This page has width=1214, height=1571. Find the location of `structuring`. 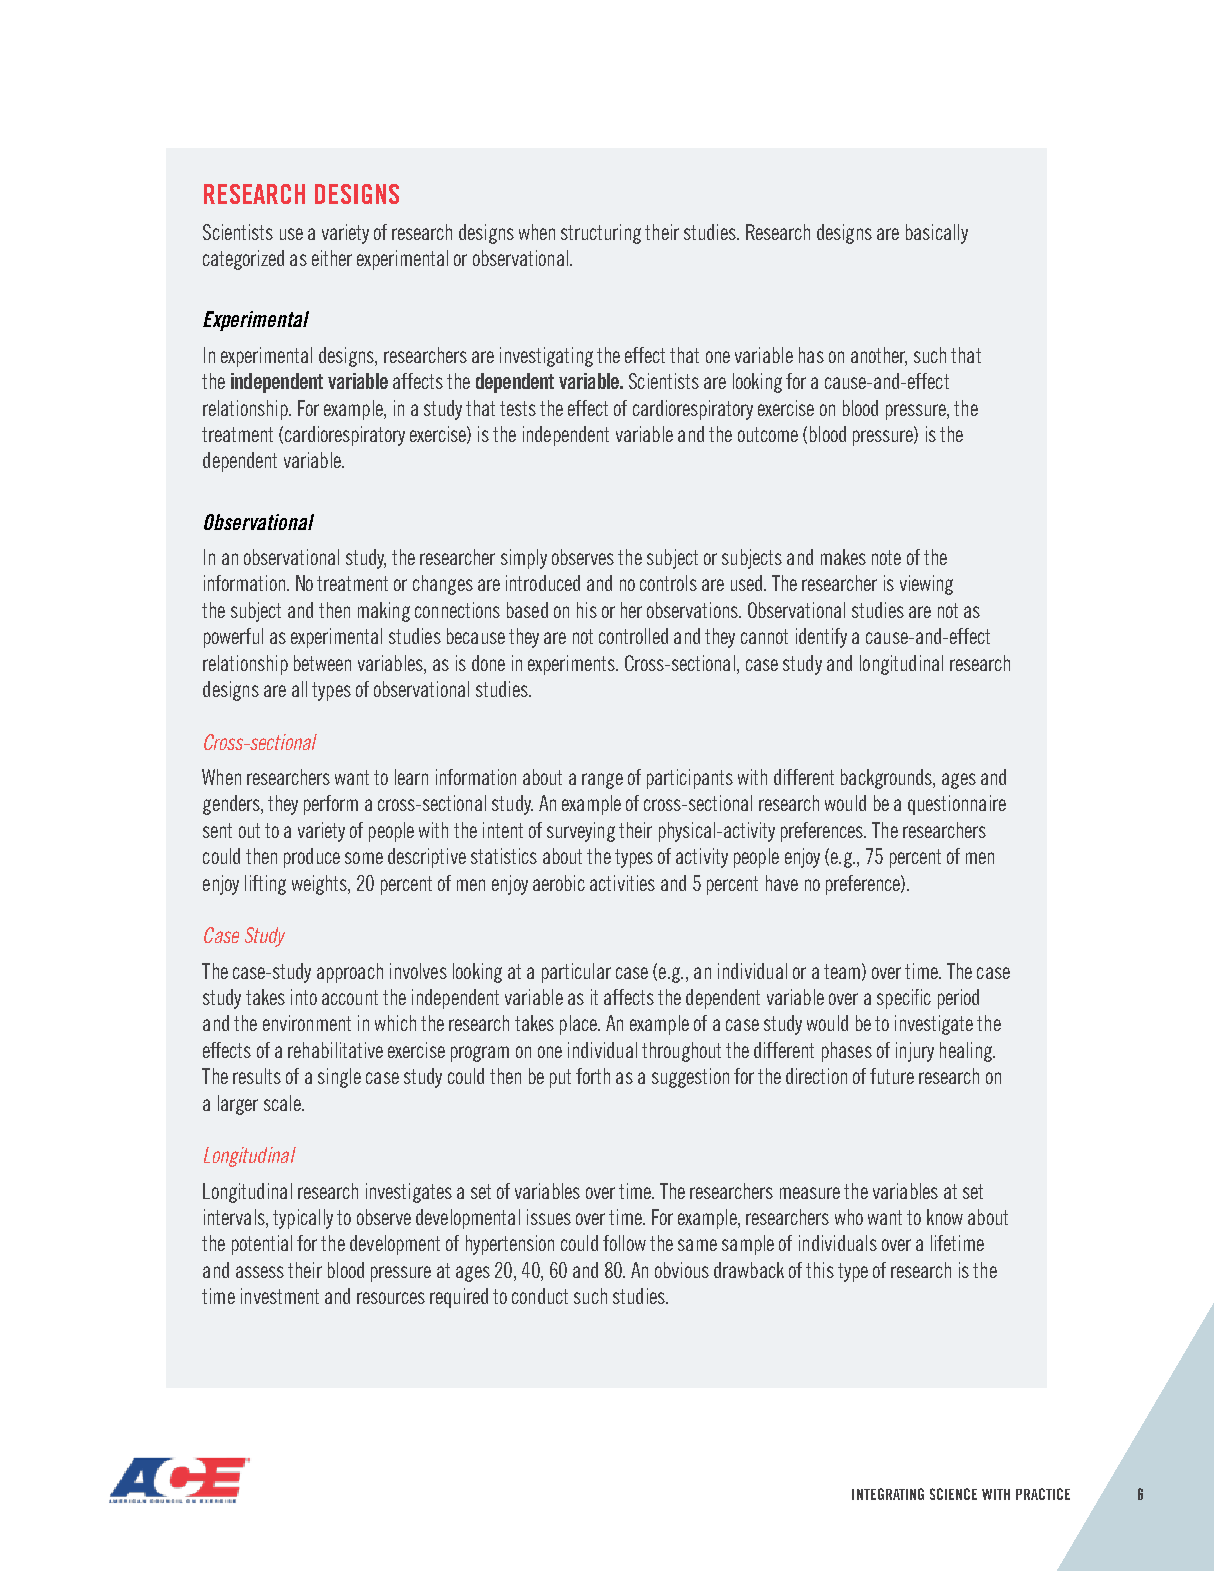

structuring is located at coordinates (601, 234).
